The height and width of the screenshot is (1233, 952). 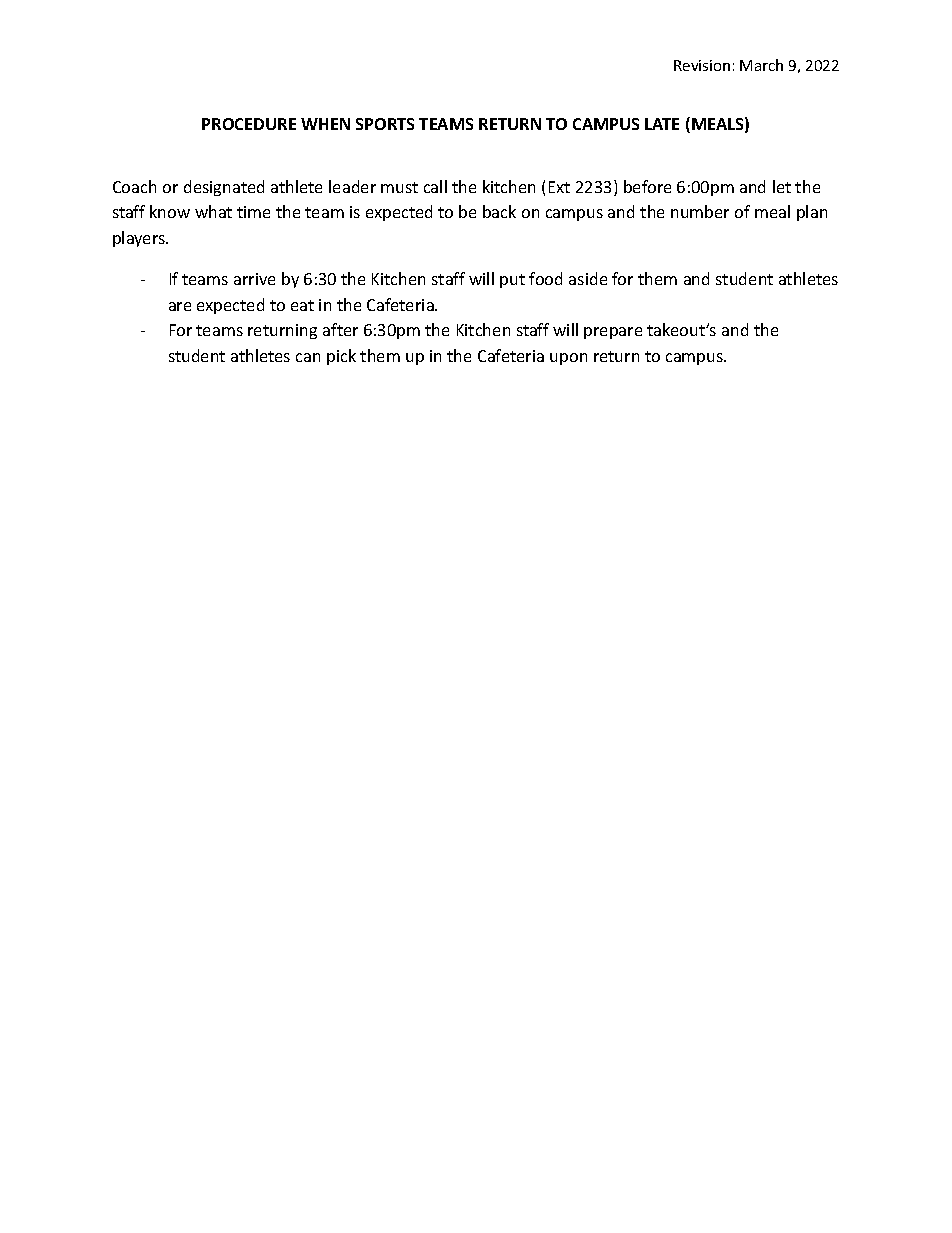 I want to click on can, so click(x=308, y=357).
